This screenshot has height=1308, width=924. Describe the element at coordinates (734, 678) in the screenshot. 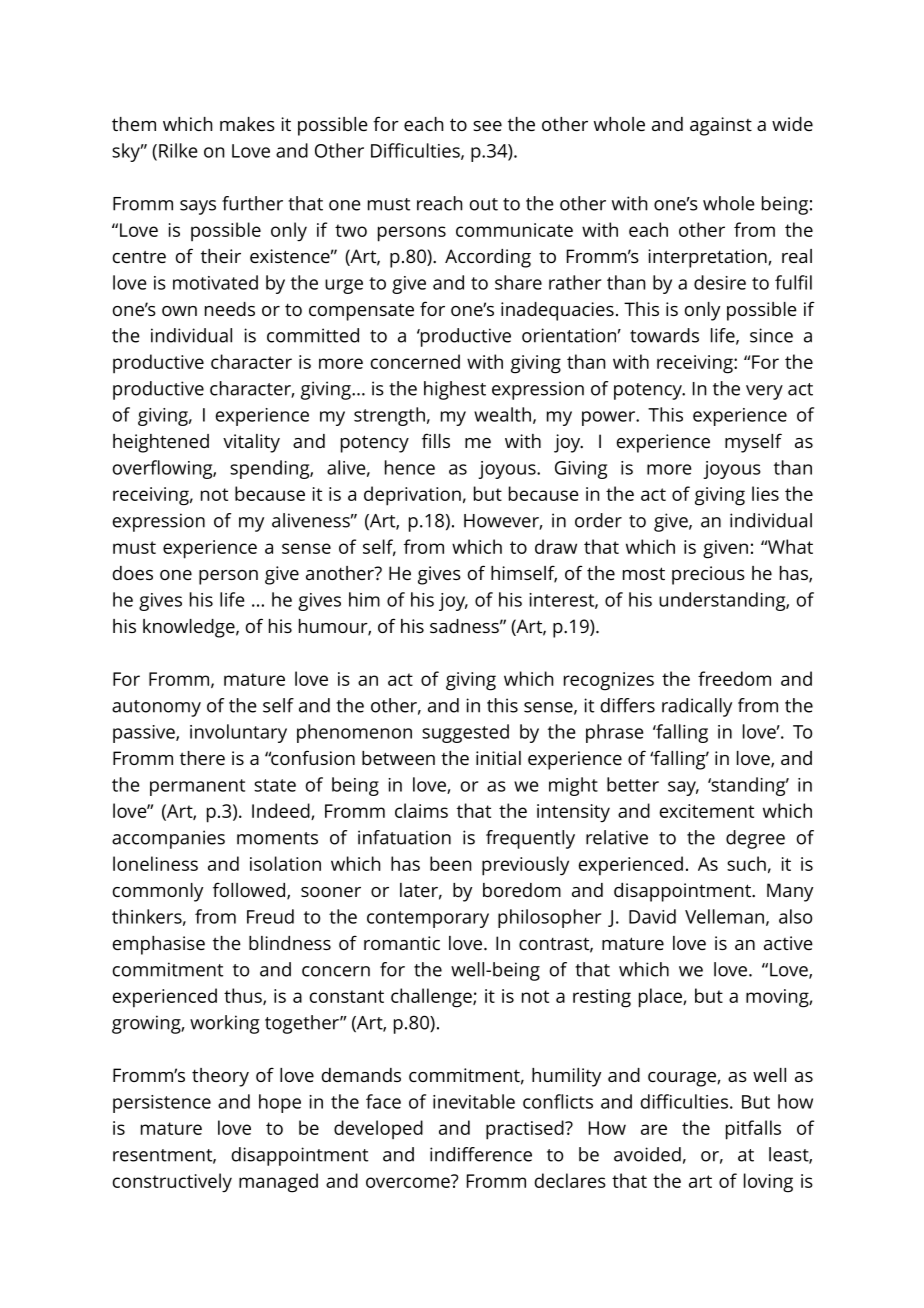

I see `freedom` at that location.
